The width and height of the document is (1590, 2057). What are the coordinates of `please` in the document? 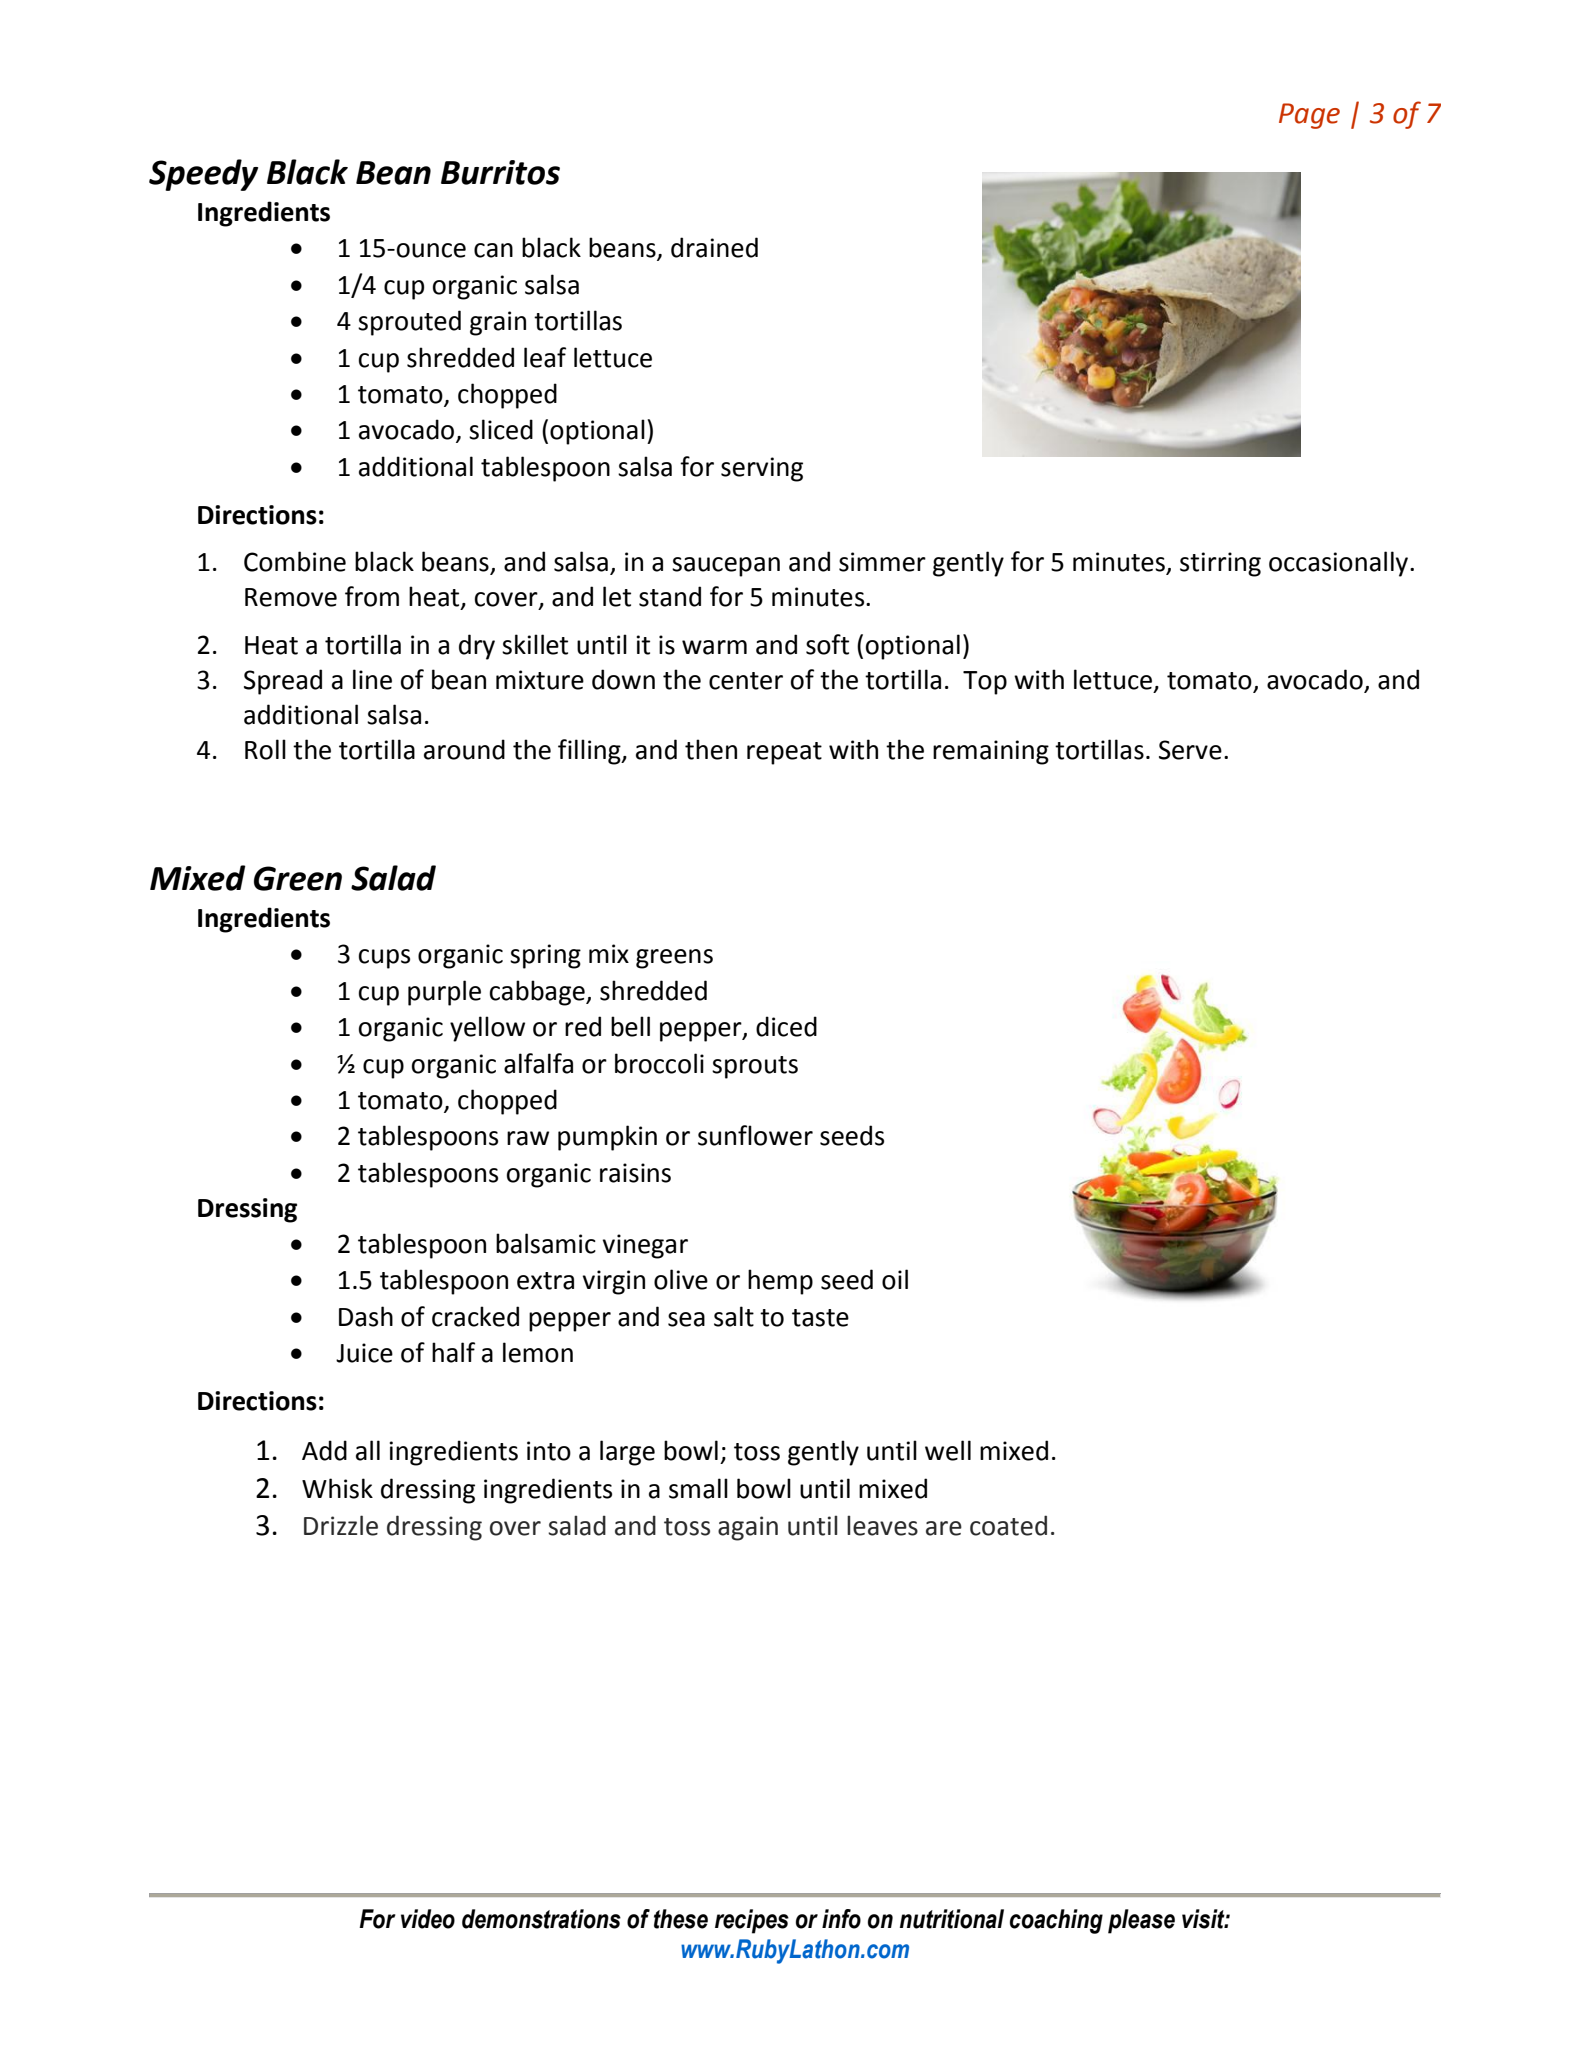 It's located at (1141, 1921).
